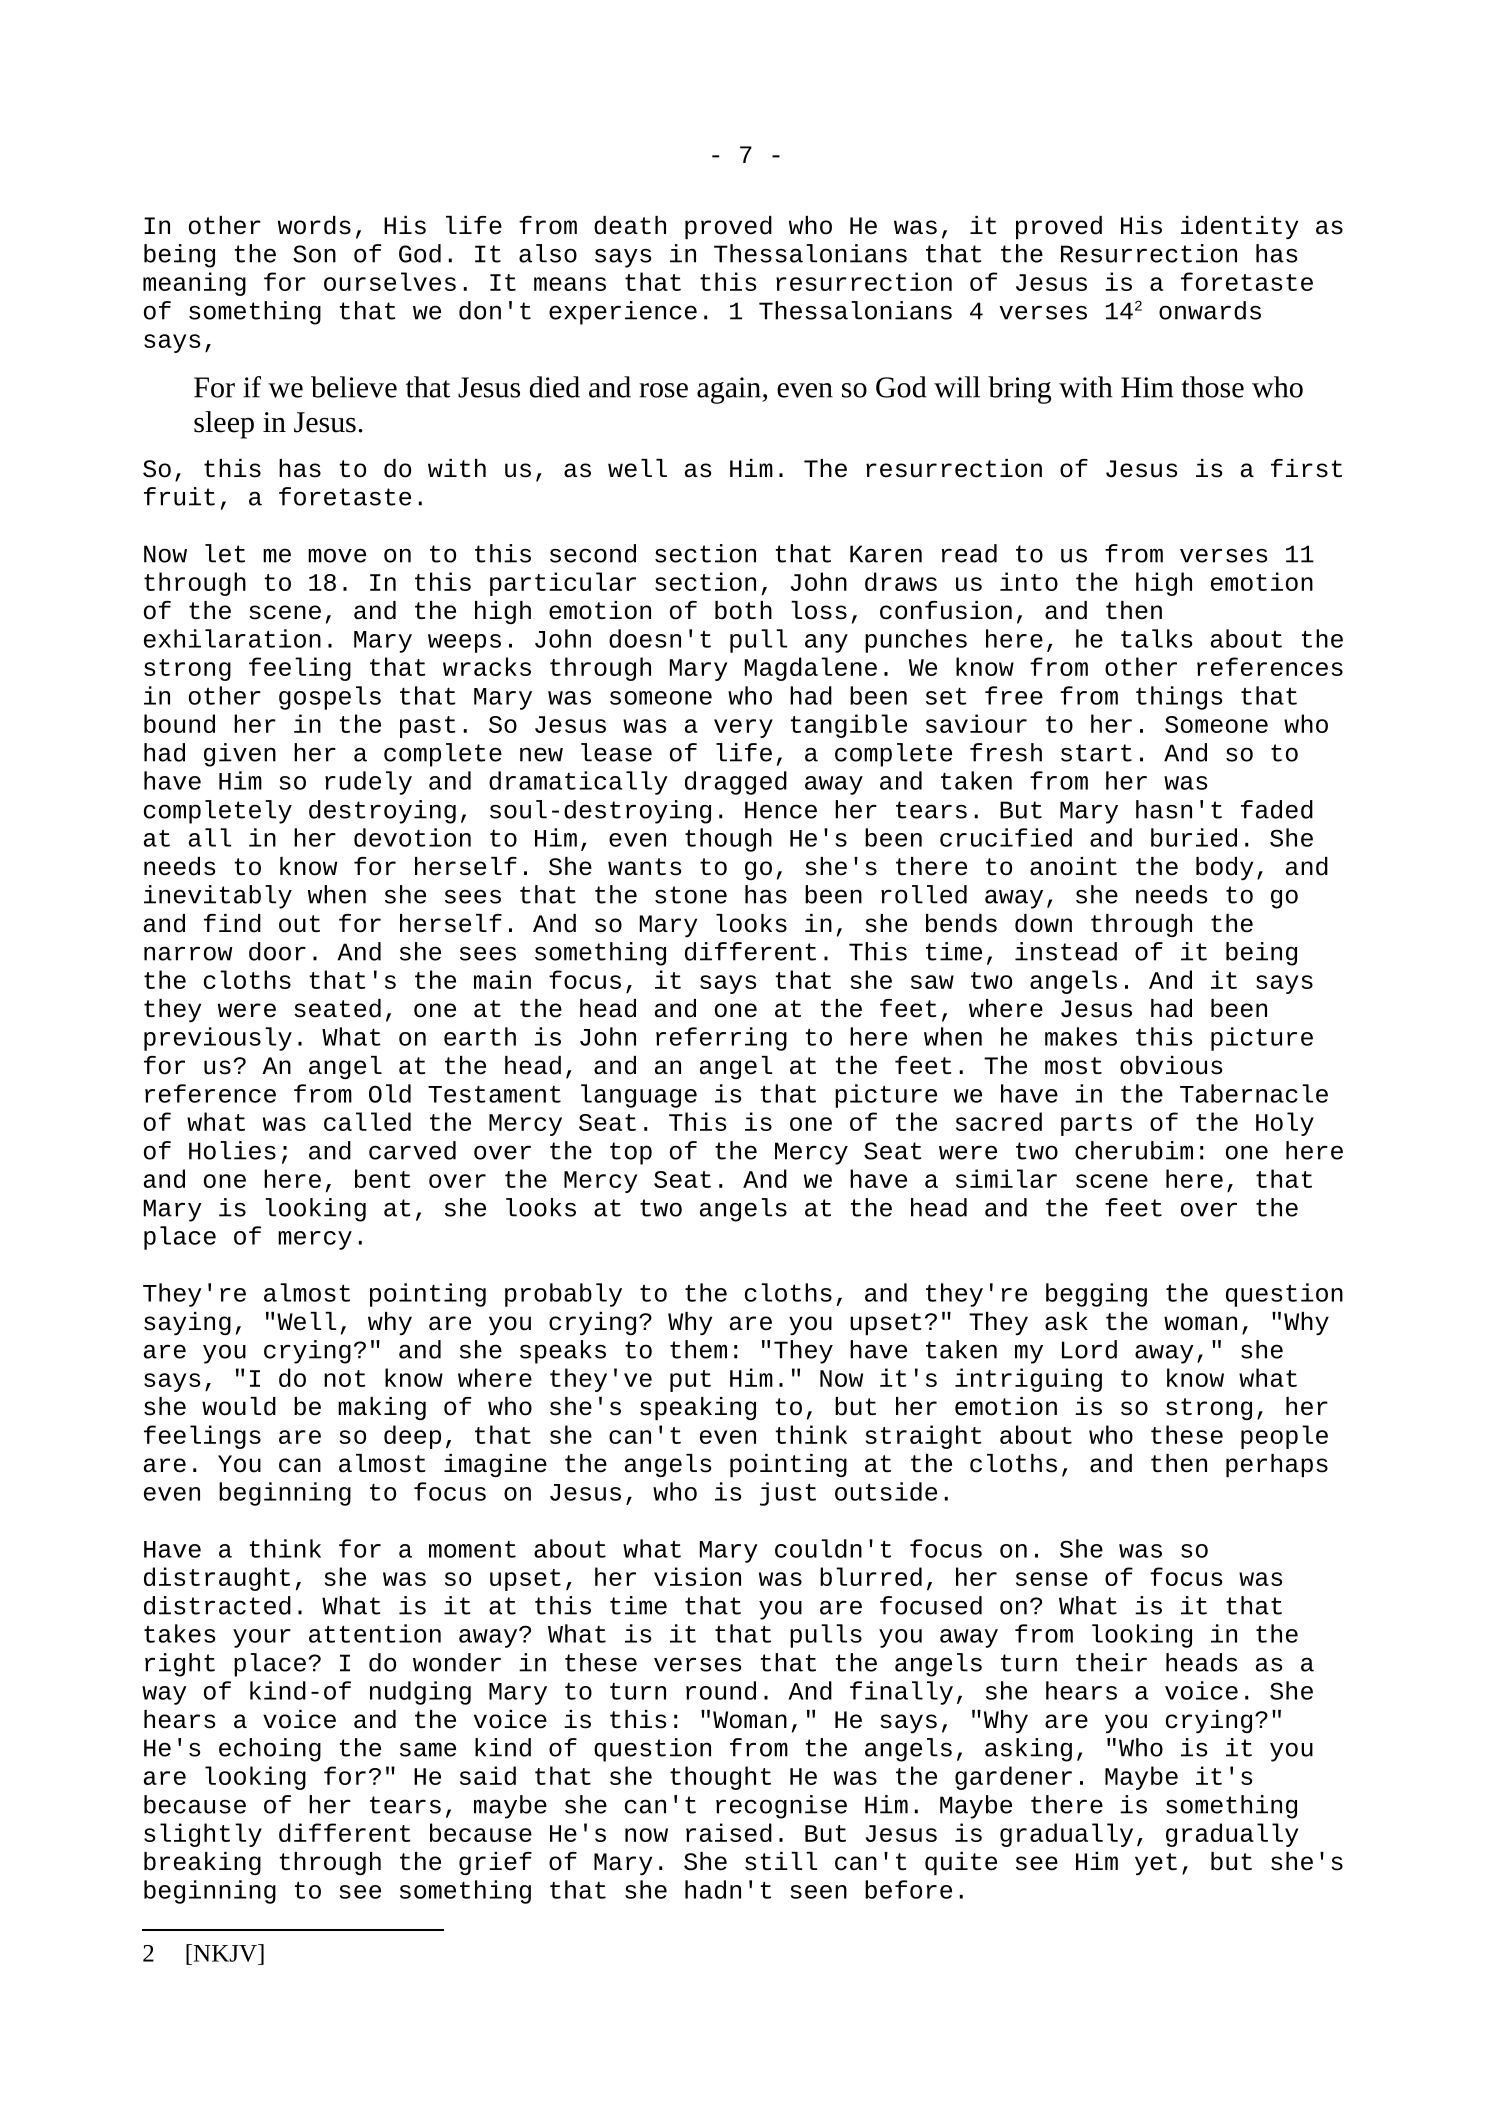 The image size is (1491, 2109). I want to click on Son, so click(314, 254).
